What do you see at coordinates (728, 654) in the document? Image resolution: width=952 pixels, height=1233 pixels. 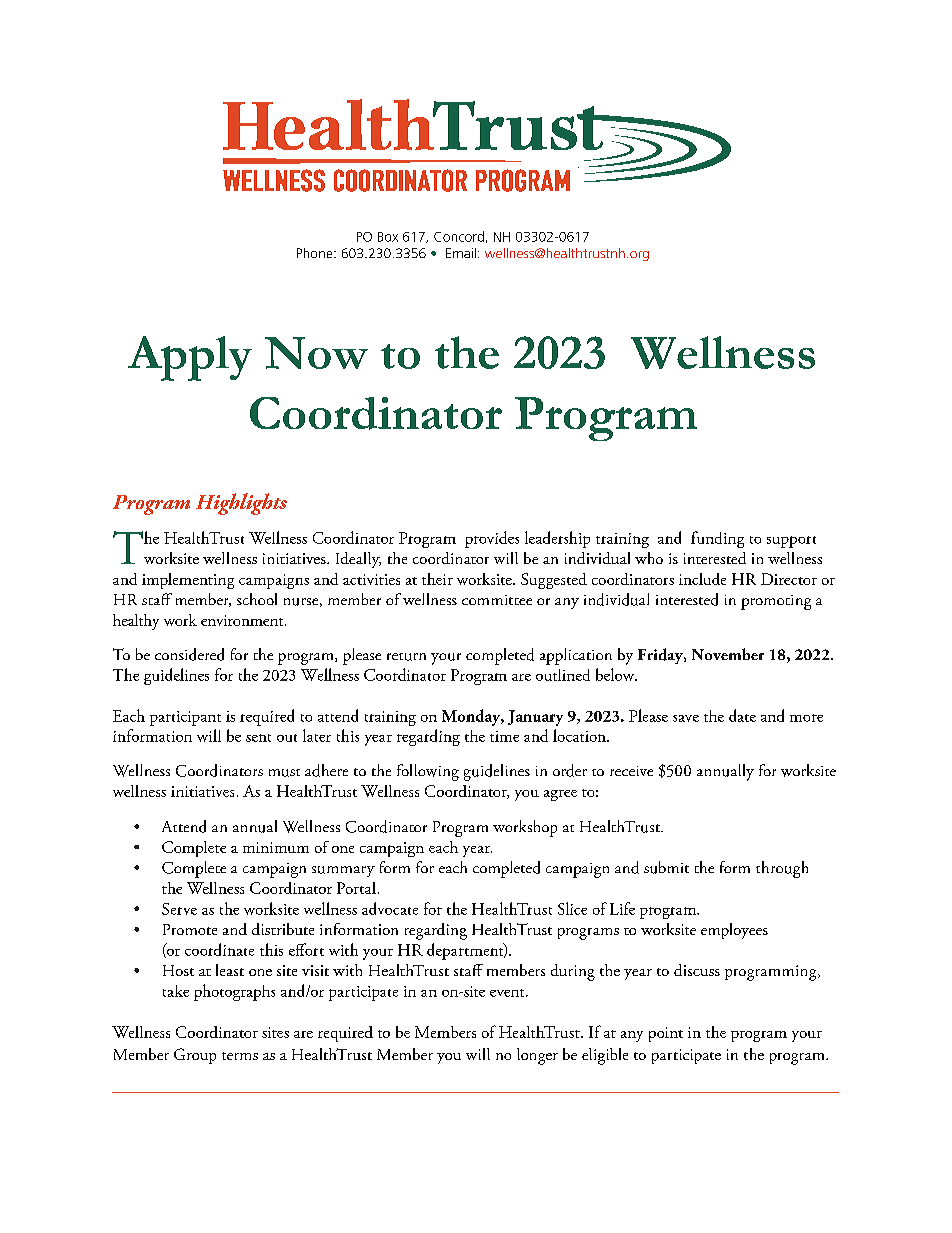 I see `November` at bounding box center [728, 654].
